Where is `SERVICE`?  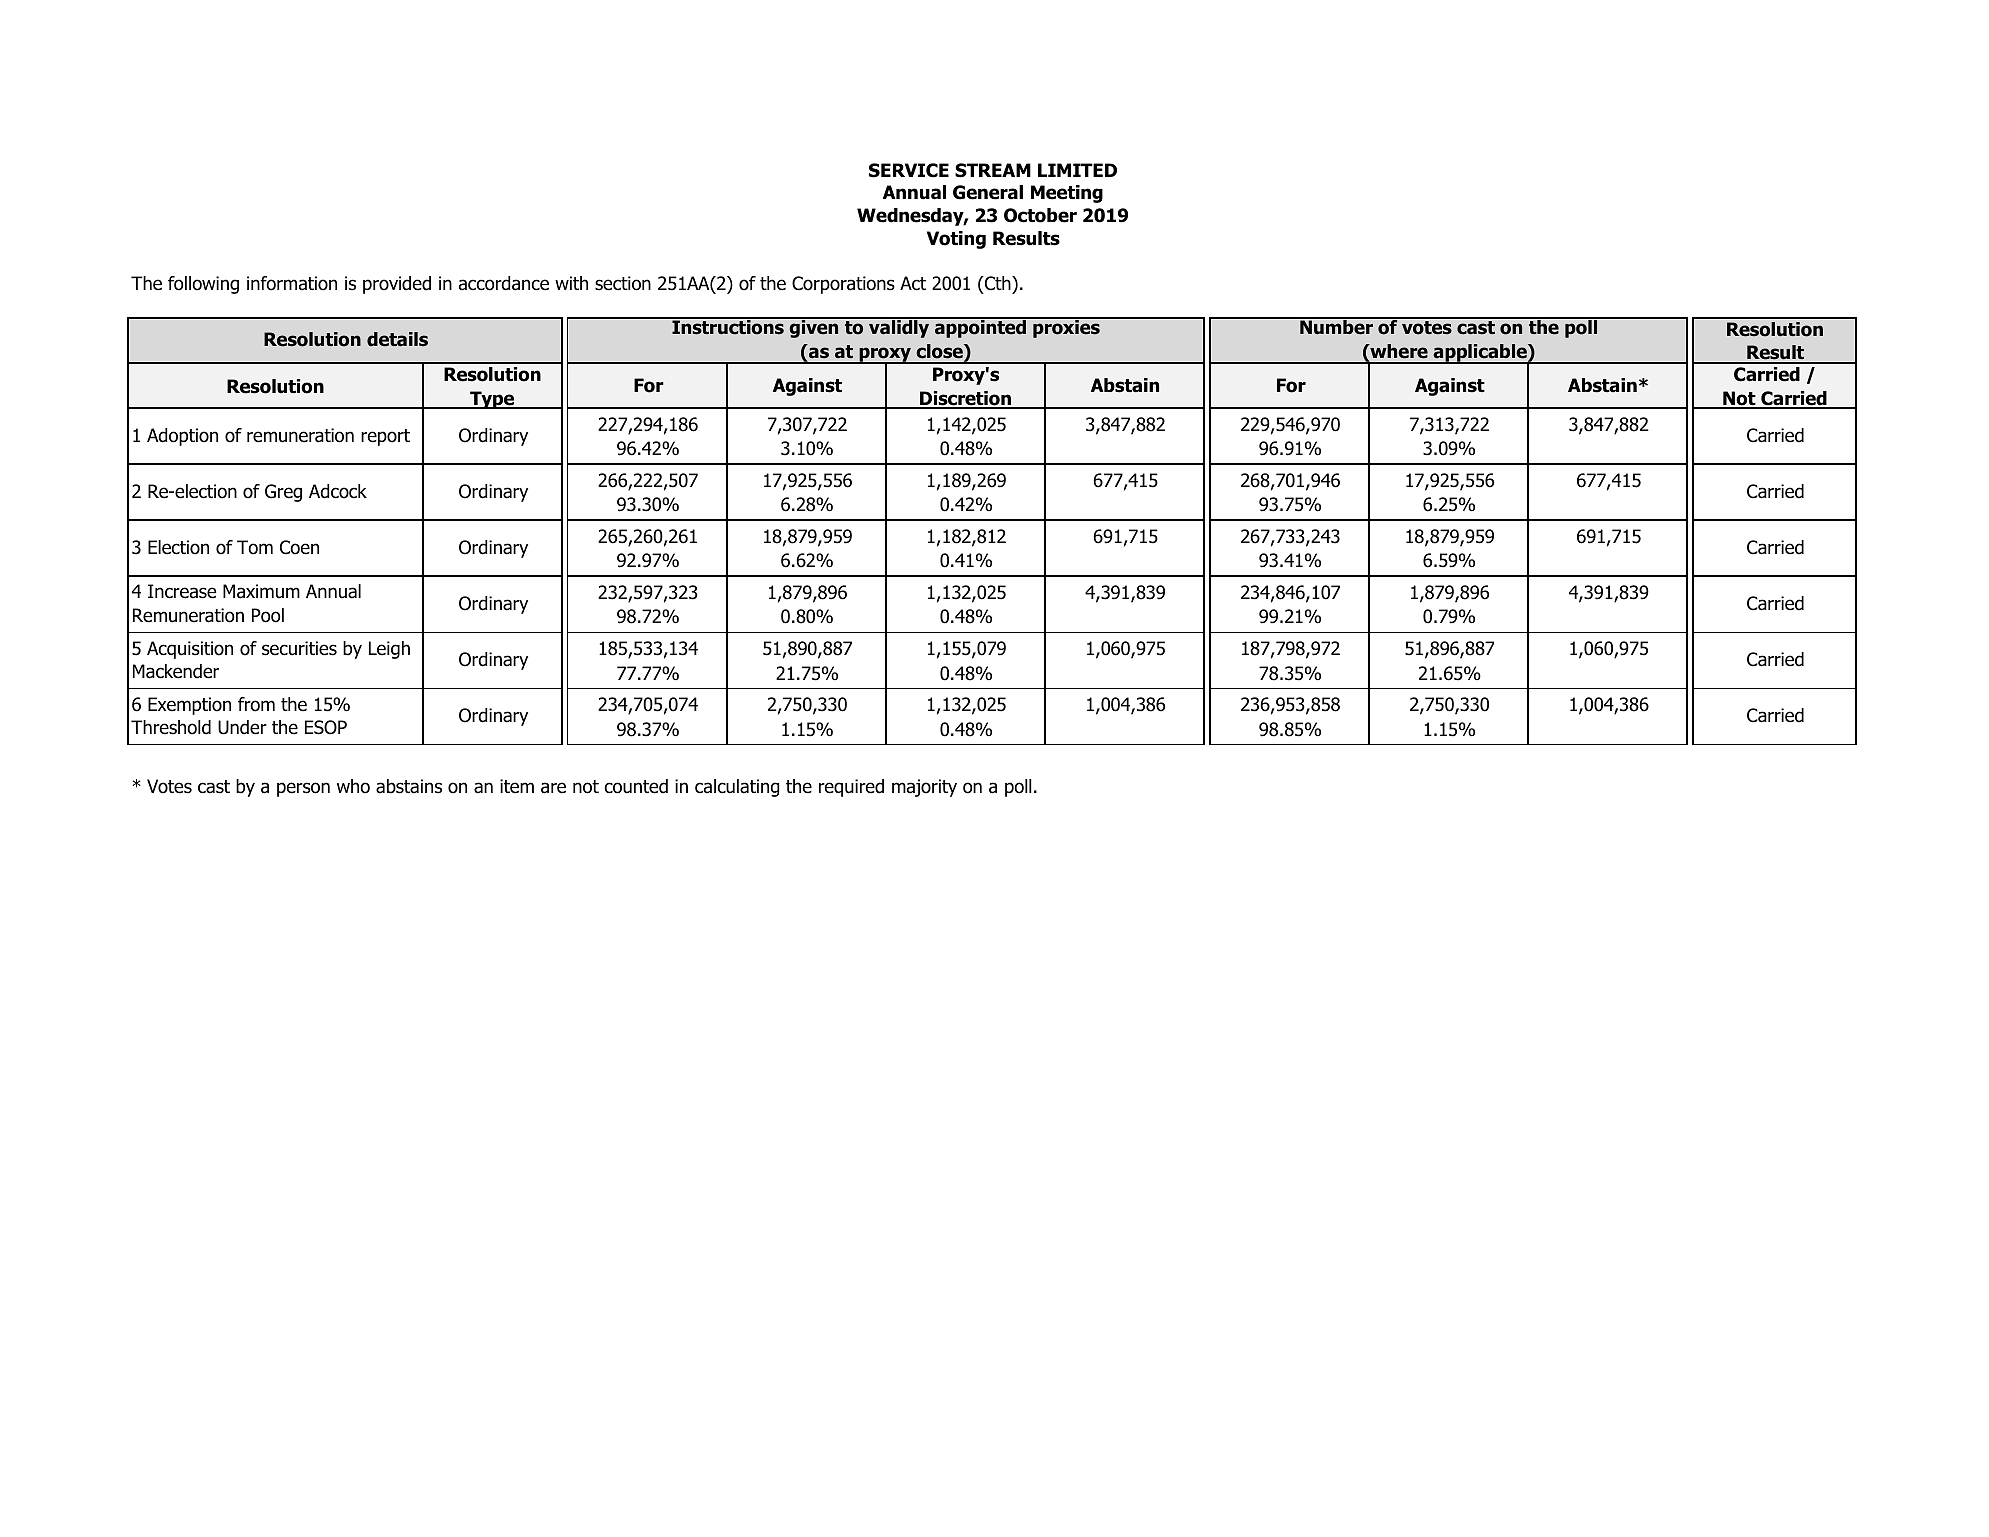
SERVICE is located at coordinates (909, 170).
